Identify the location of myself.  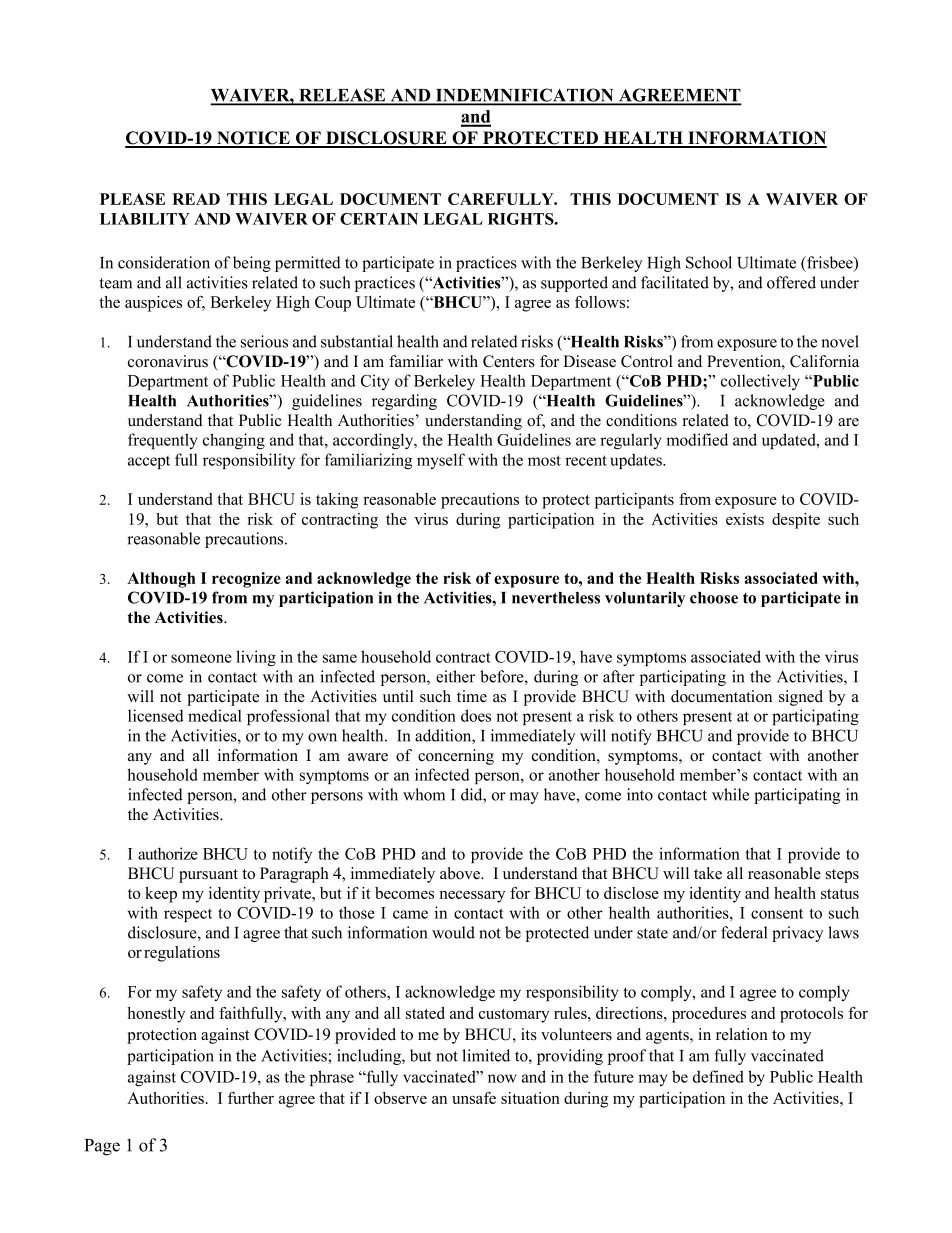
(441, 461).
